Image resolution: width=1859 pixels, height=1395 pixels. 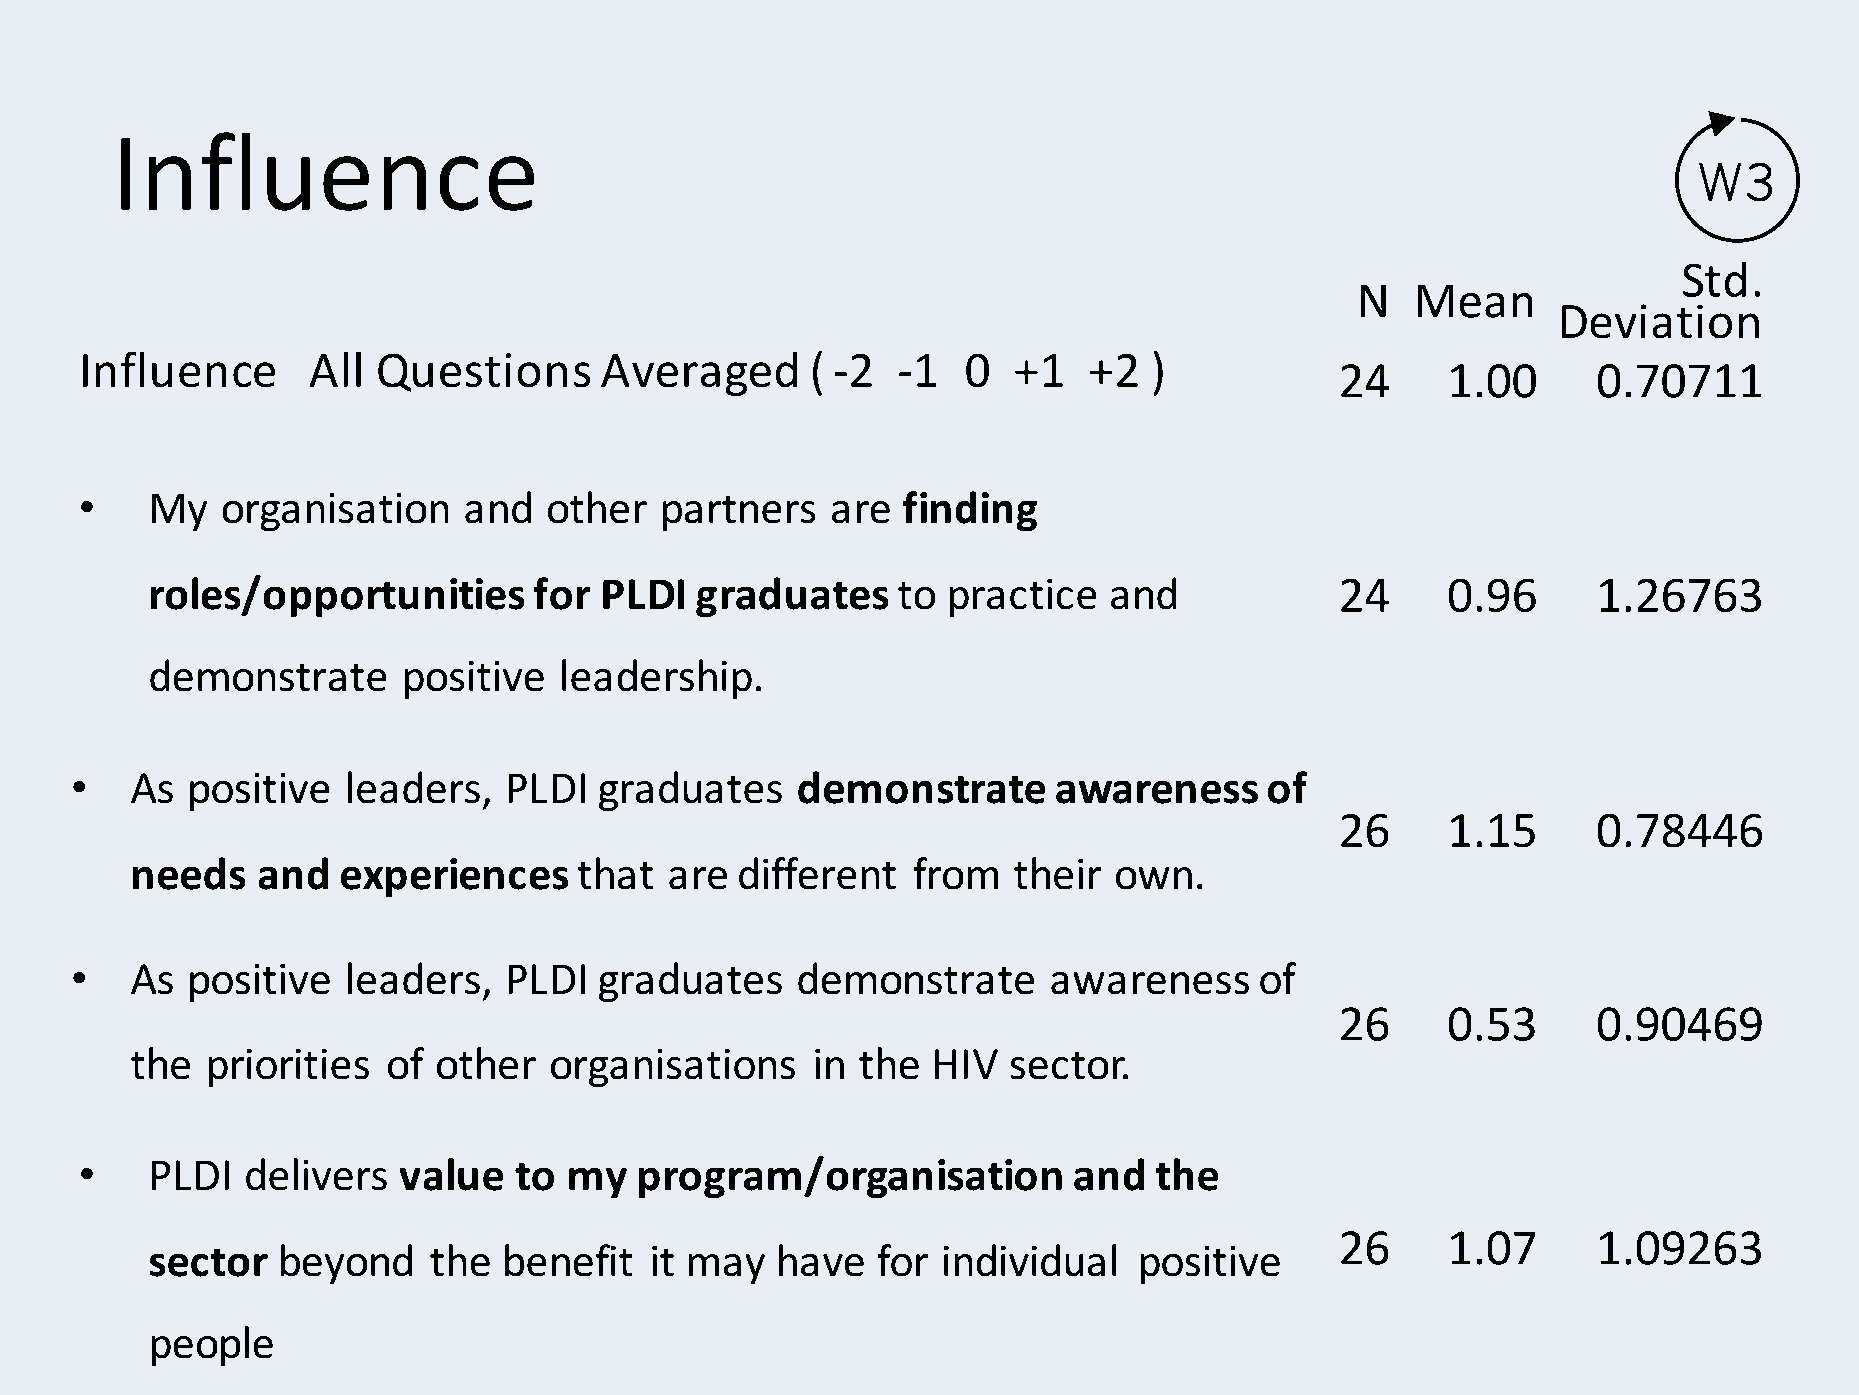 I want to click on Mean, so click(x=1475, y=301).
